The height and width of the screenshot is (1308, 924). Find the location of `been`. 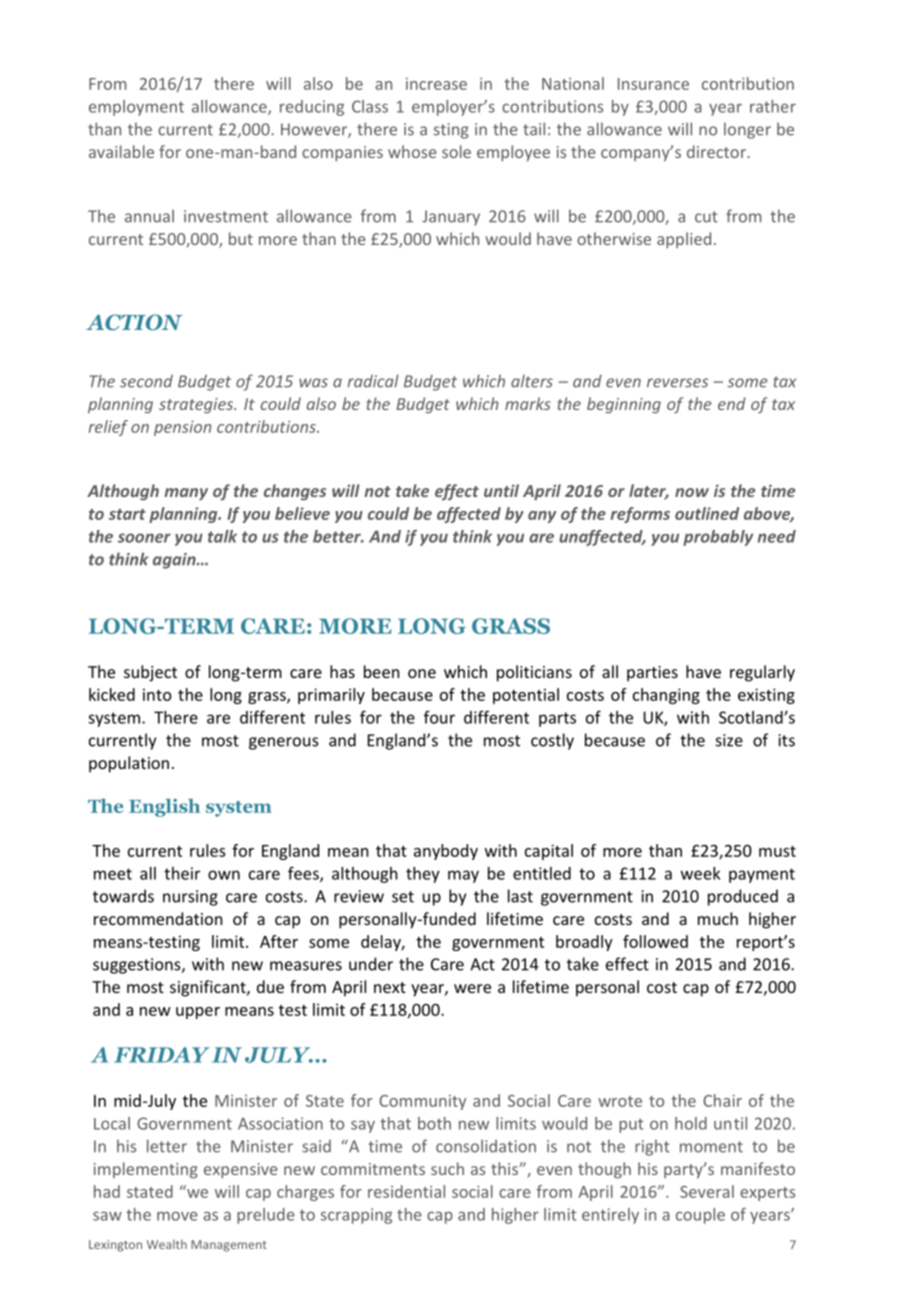

been is located at coordinates (381, 671).
